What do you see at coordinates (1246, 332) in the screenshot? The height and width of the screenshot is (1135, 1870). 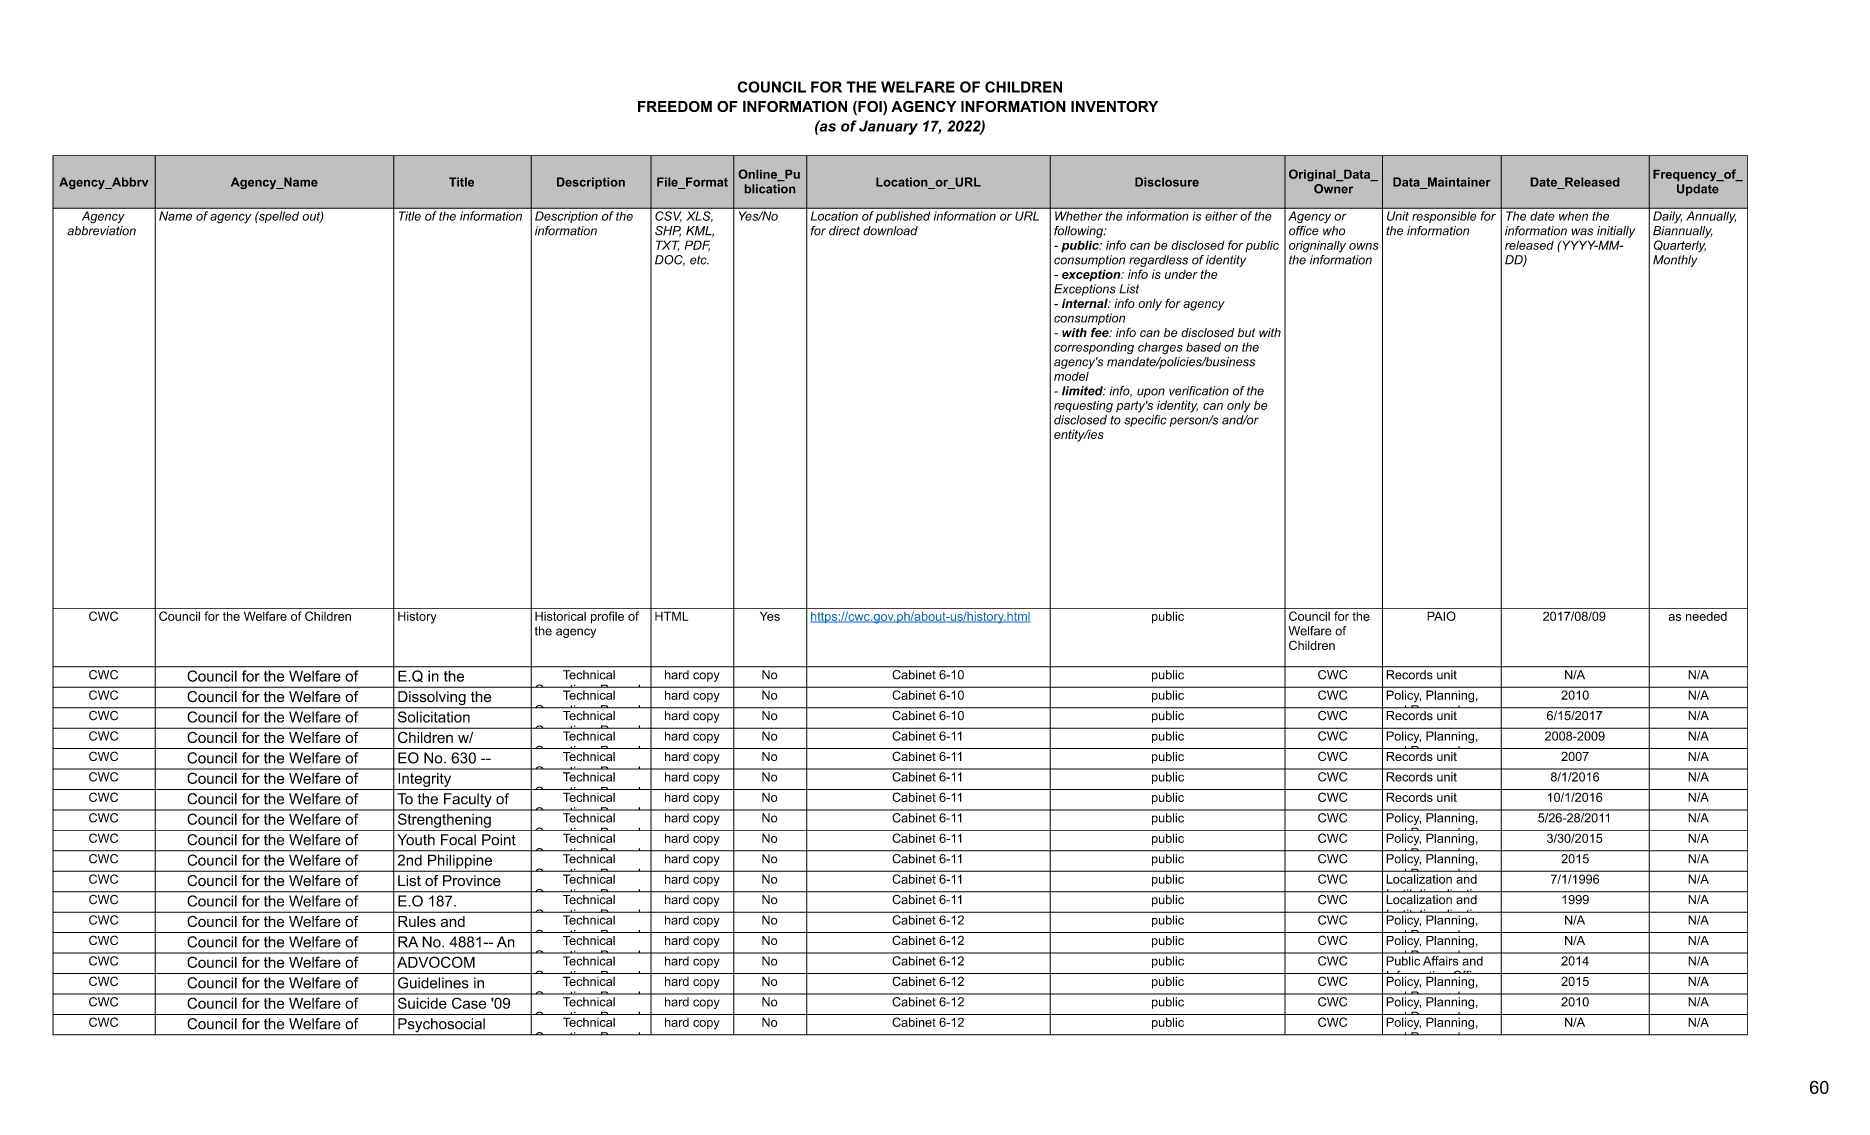 I see `but` at bounding box center [1246, 332].
